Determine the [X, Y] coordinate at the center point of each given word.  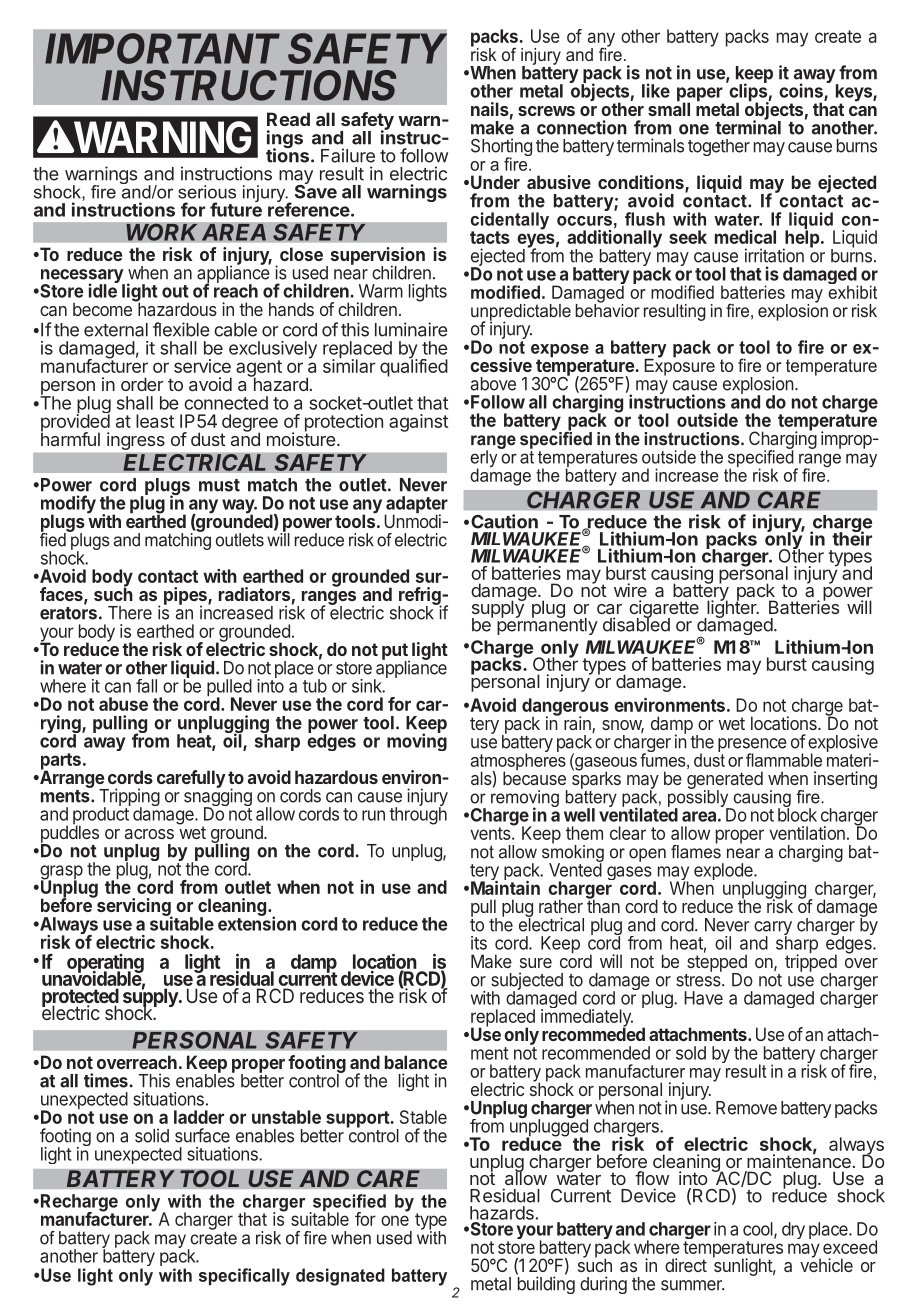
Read [288, 119]
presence [752, 746]
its [479, 943]
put [396, 652]
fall [146, 686]
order [142, 384]
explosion [758, 386]
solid [152, 1135]
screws [546, 111]
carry [773, 929]
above [493, 384]
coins [802, 91]
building [546, 1285]
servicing [134, 907]
